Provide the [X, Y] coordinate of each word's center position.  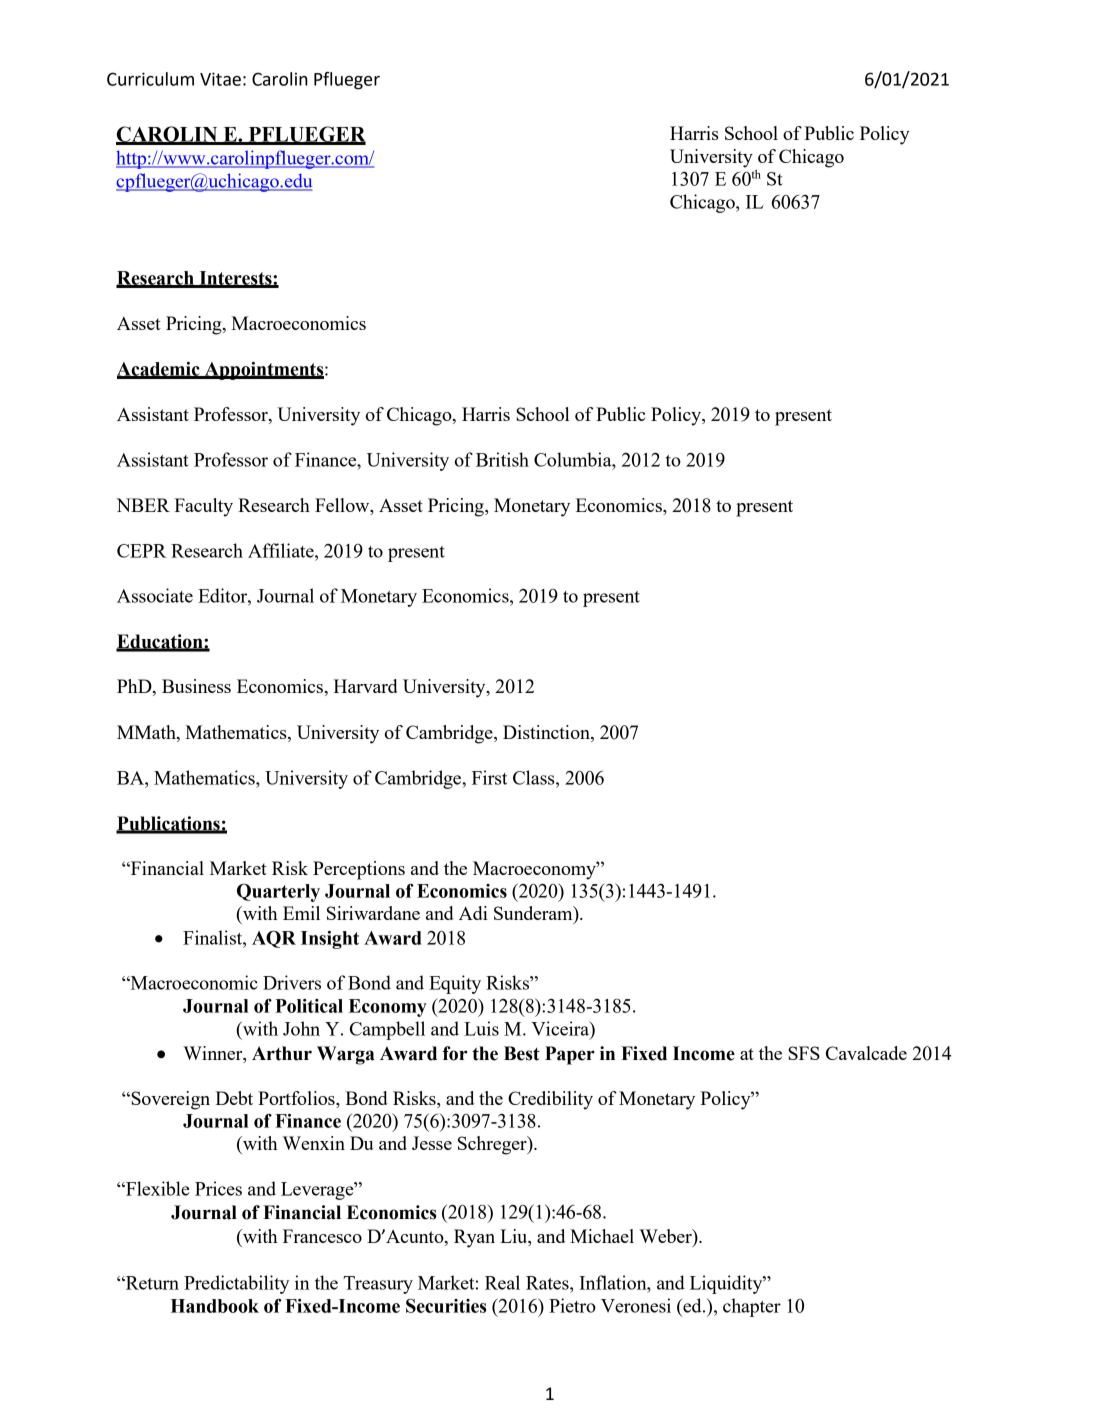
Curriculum [150, 79]
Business [196, 686]
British [502, 459]
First [489, 777]
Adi [473, 913]
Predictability [236, 1284]
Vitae [220, 79]
